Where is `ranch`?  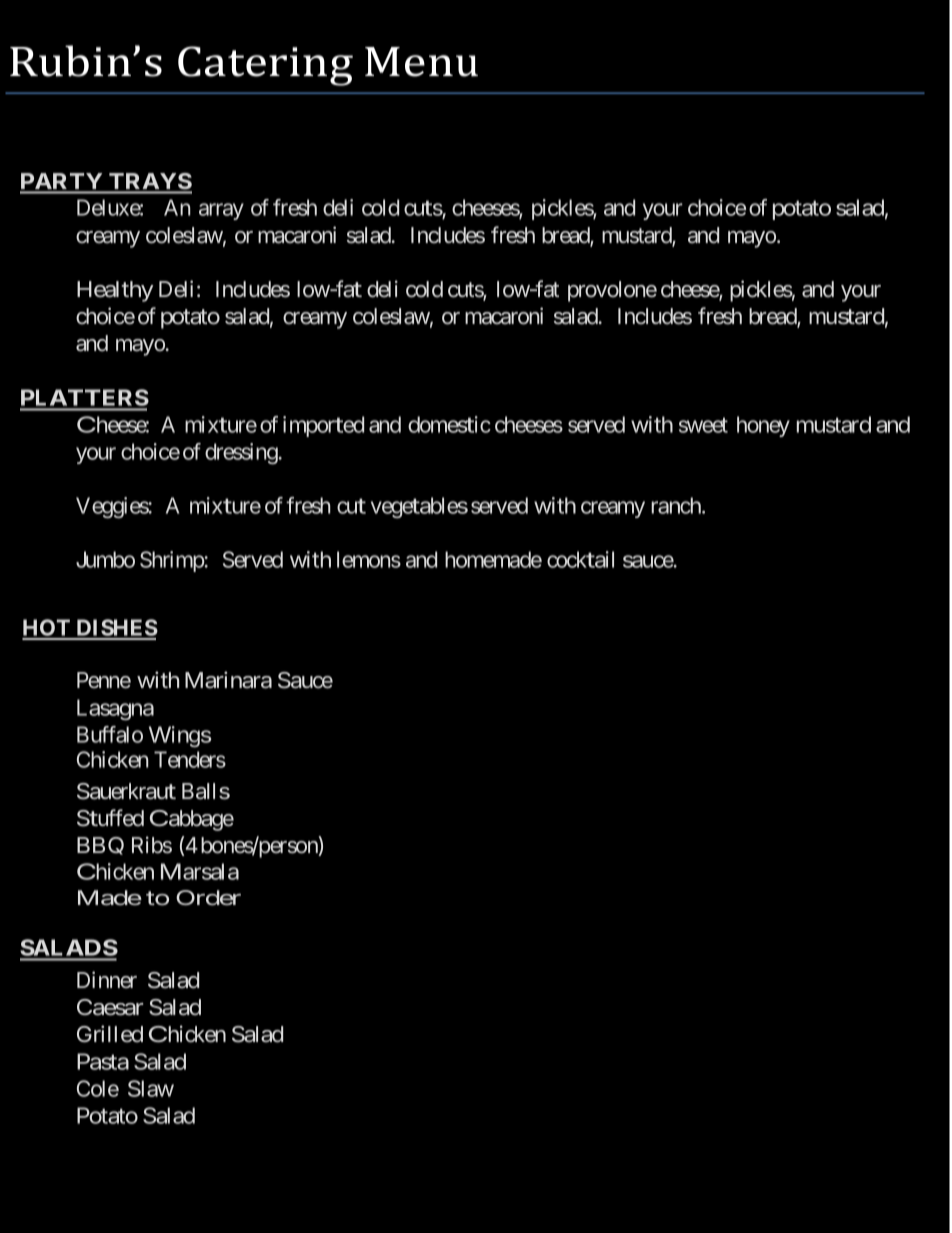 ranch is located at coordinates (677, 505).
